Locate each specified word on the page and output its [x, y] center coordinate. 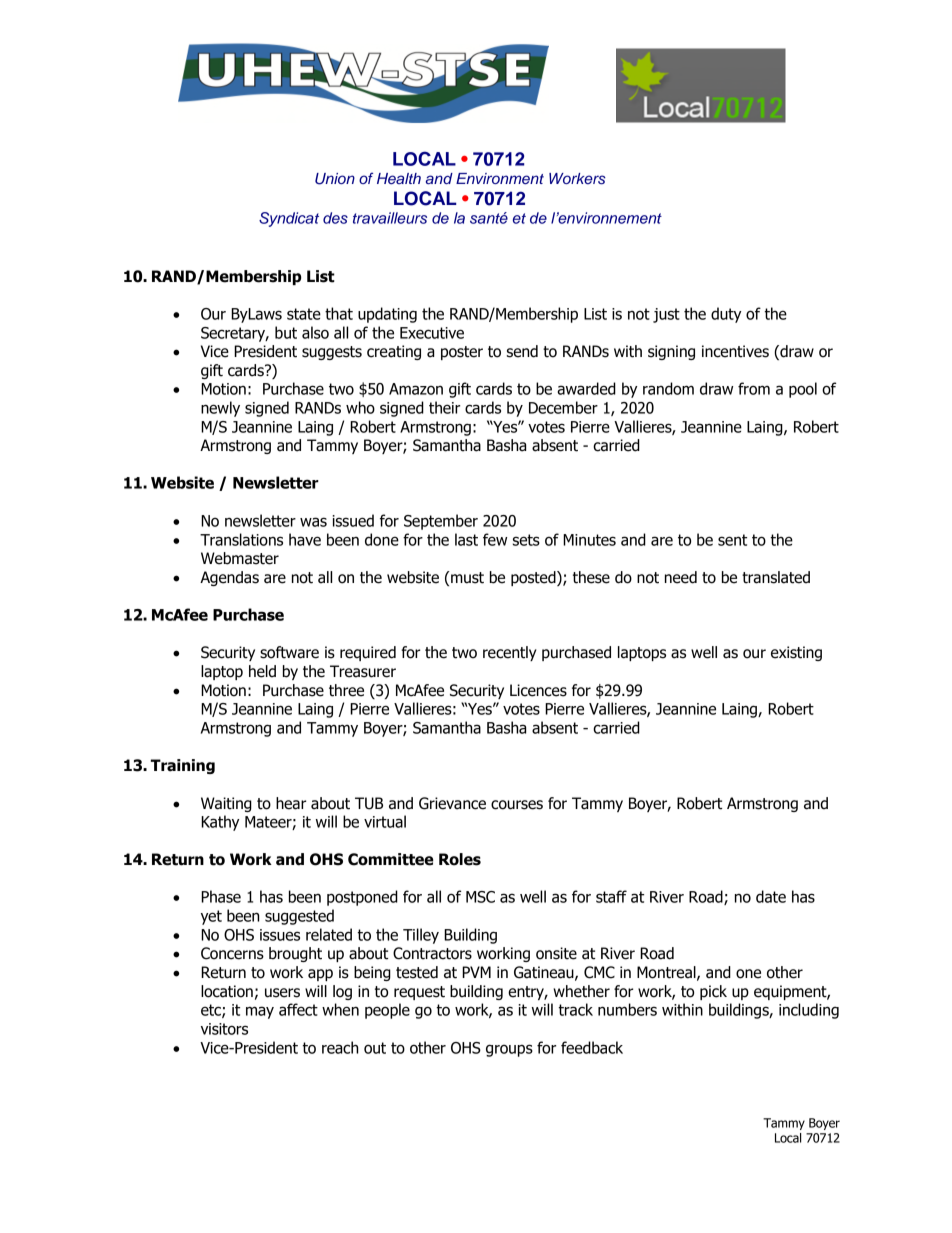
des [335, 218]
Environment [500, 178]
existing [796, 653]
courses [517, 805]
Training [183, 766]
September [441, 522]
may [260, 1012]
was [313, 522]
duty [726, 315]
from [754, 388]
